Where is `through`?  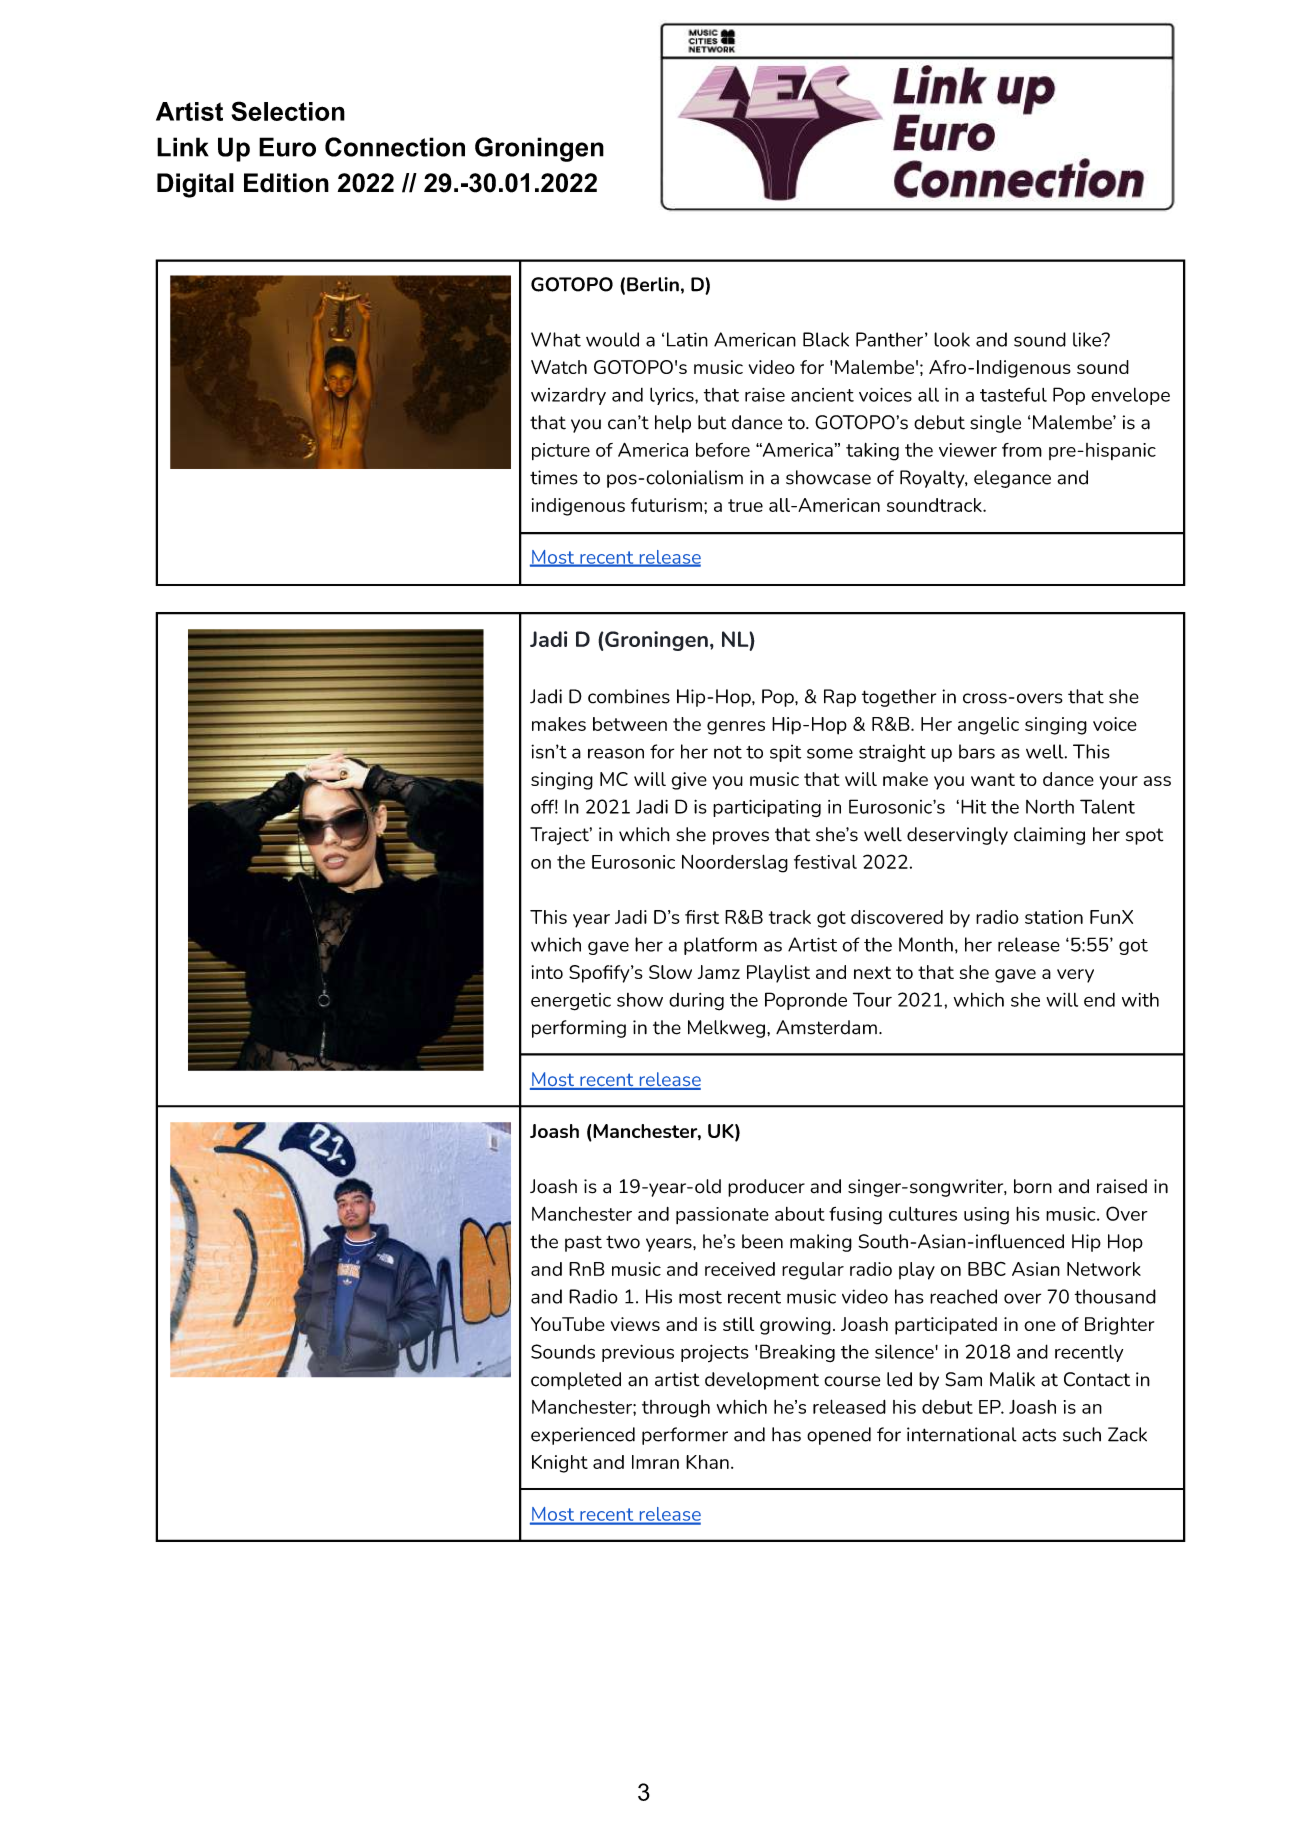 through is located at coordinates (676, 1409).
